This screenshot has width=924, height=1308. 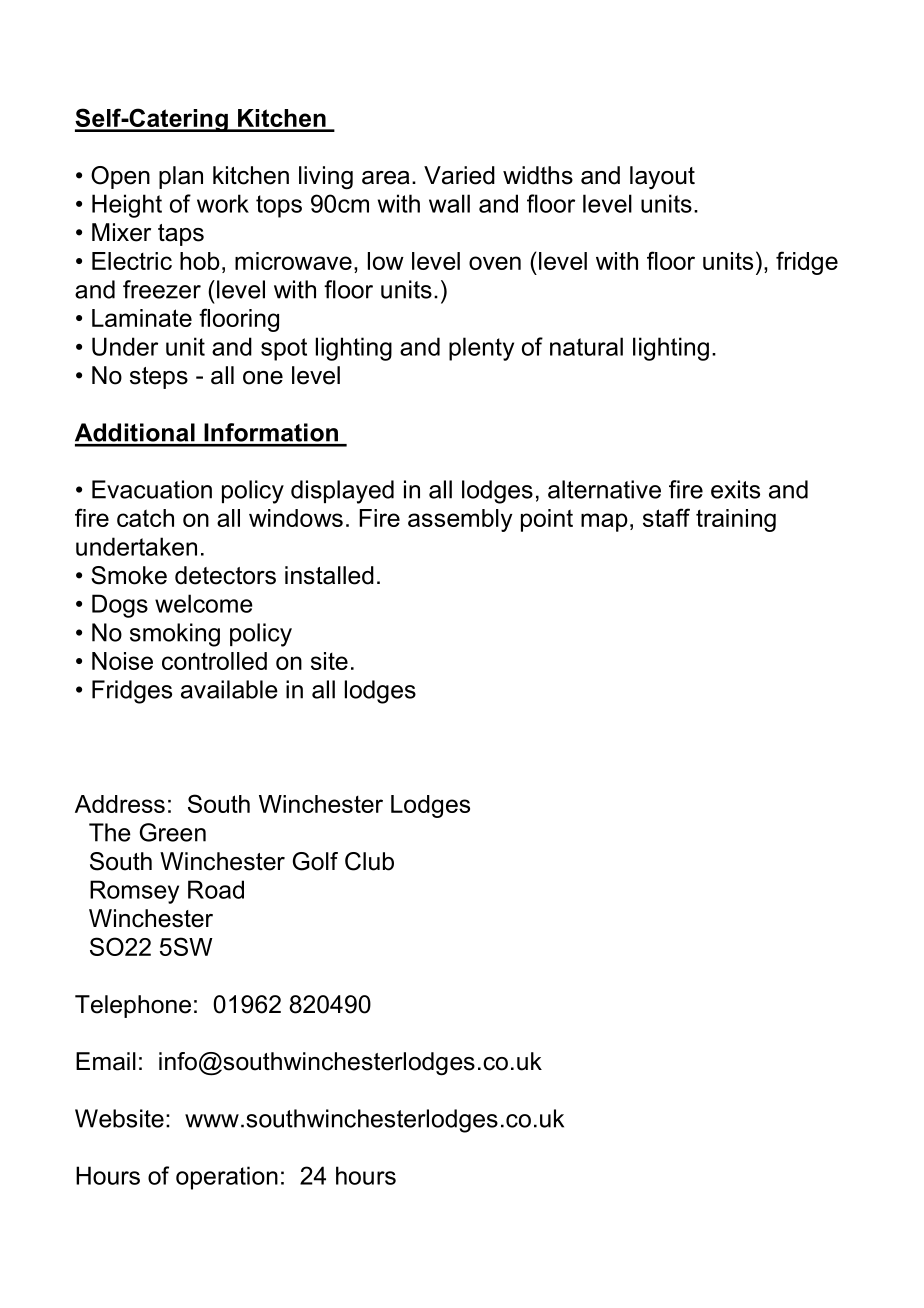 I want to click on wall, so click(x=449, y=203).
